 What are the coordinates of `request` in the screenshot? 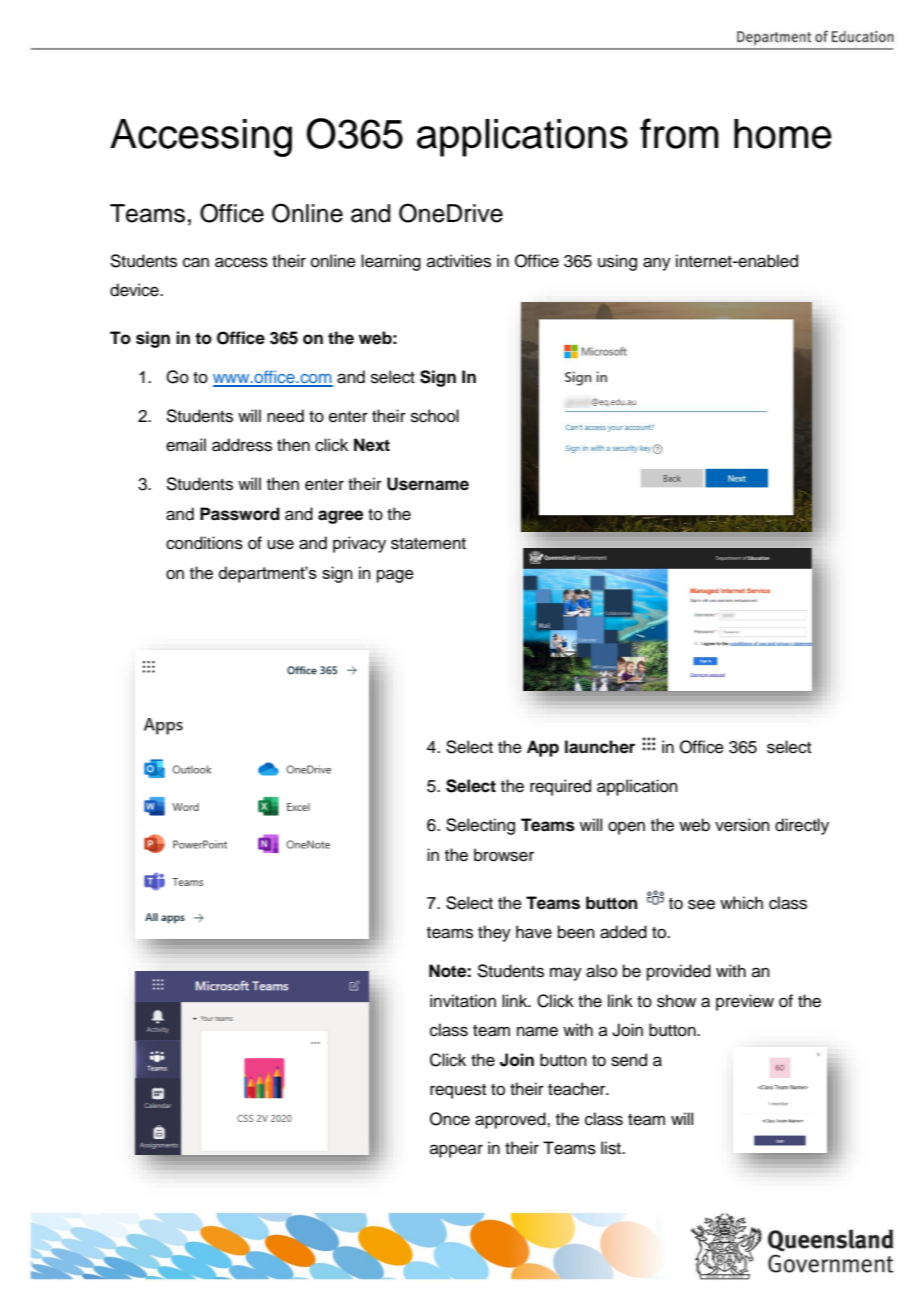 It's located at (458, 1091).
